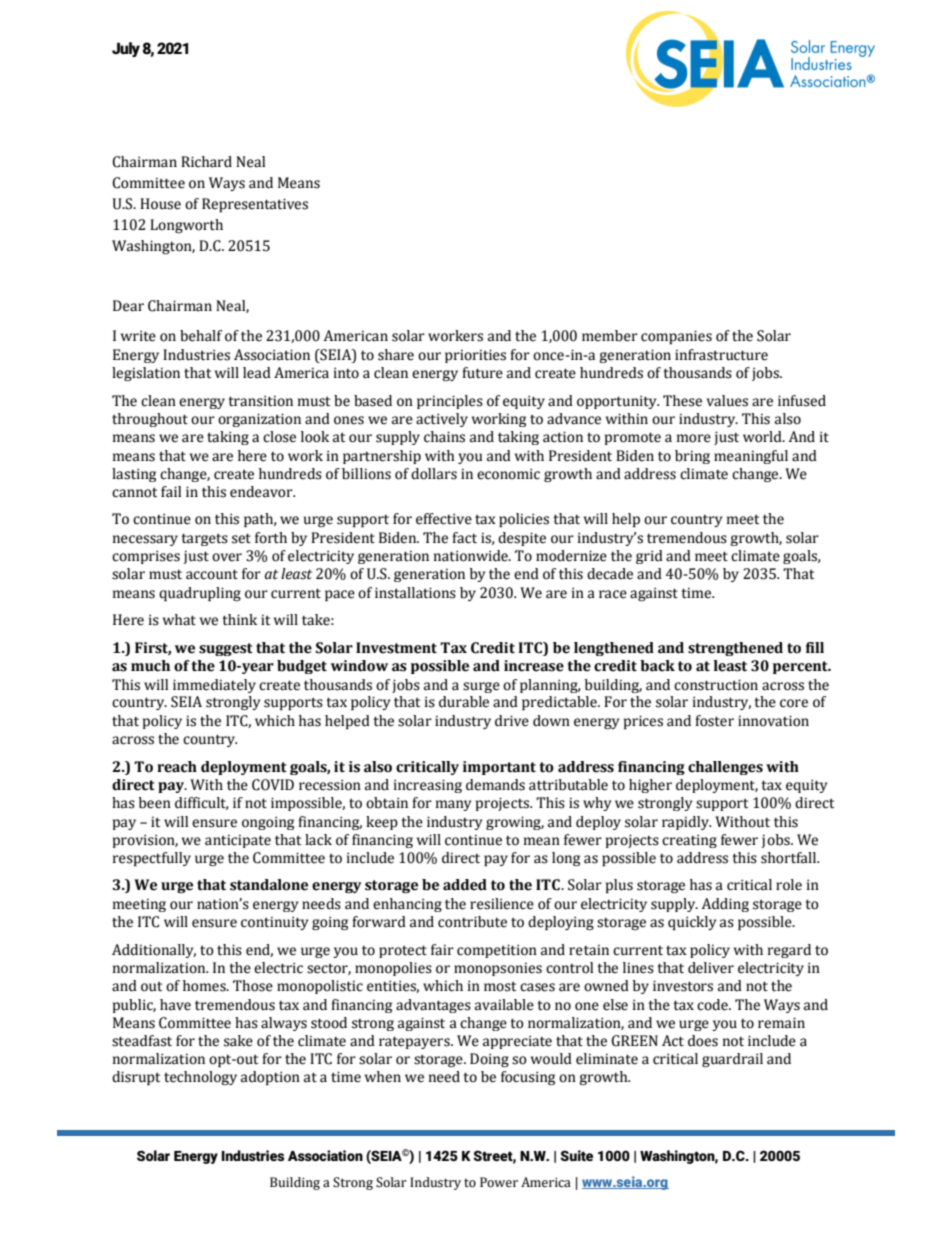 This screenshot has width=952, height=1233. What do you see at coordinates (465, 885) in the screenshot?
I see `added` at bounding box center [465, 885].
